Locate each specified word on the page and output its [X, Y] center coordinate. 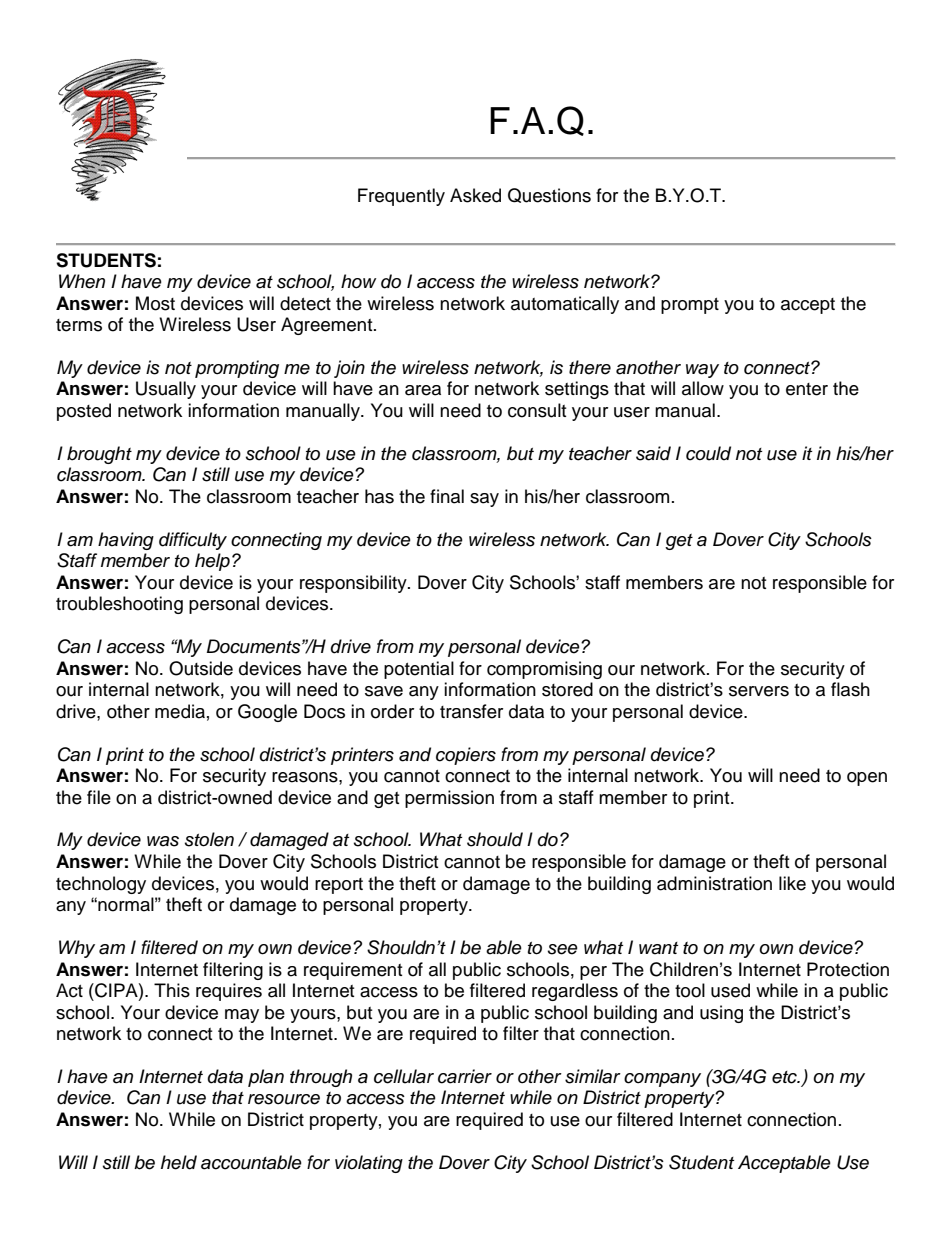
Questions [549, 195]
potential [419, 670]
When [82, 281]
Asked [475, 195]
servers [759, 691]
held [179, 1162]
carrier [465, 1076]
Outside [201, 668]
